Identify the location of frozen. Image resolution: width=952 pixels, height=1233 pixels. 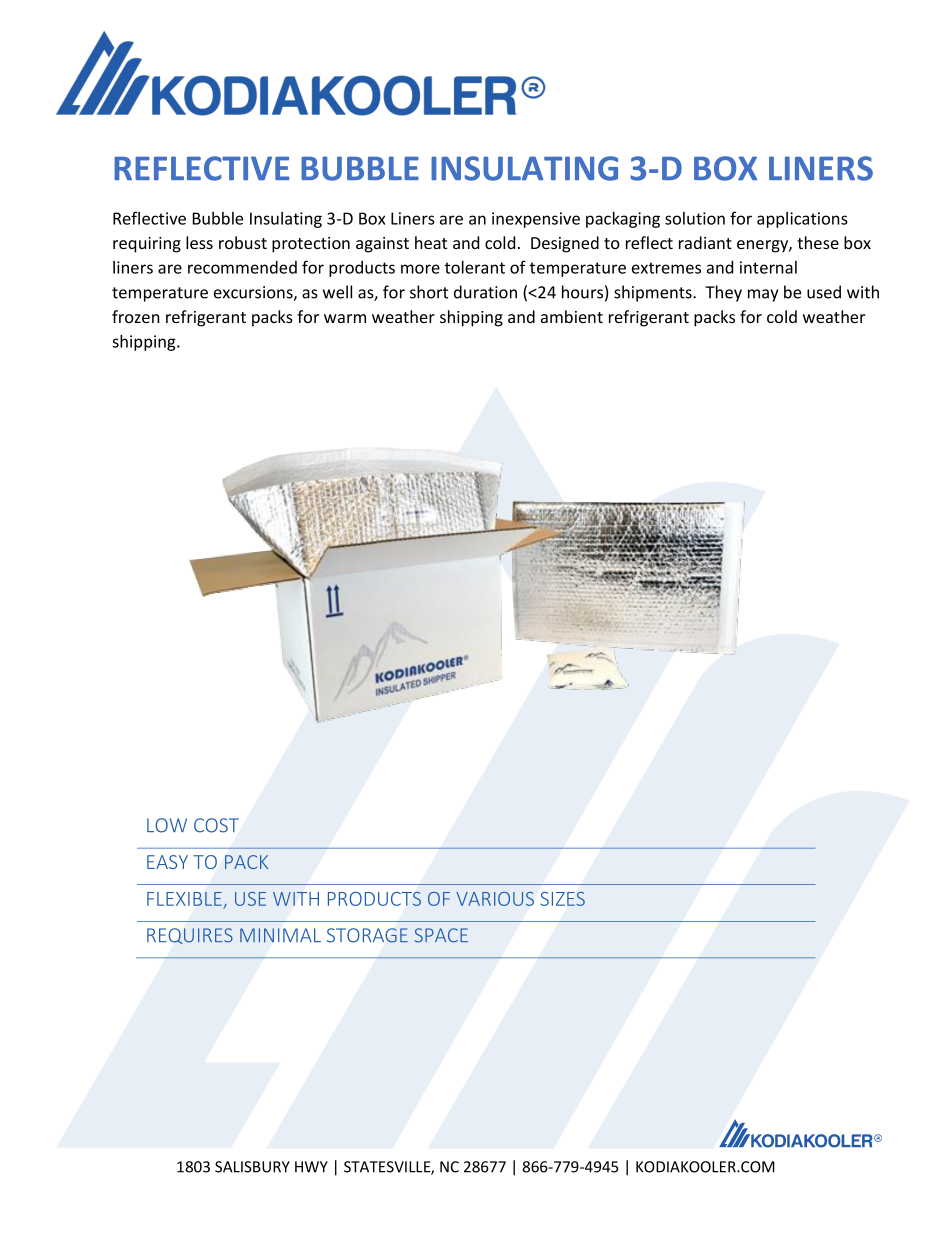
(136, 316).
